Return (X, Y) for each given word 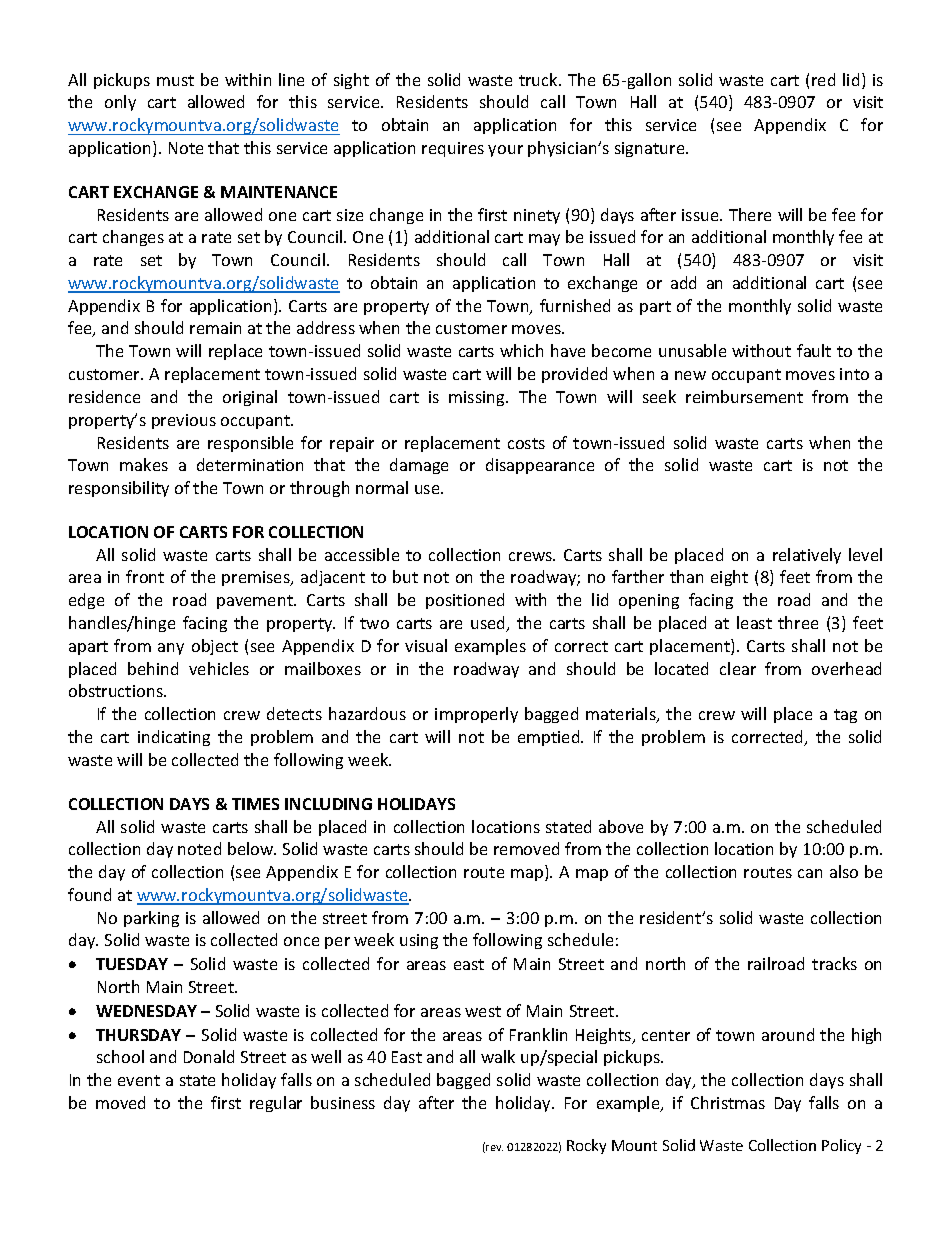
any (171, 649)
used (489, 624)
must (175, 80)
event (139, 1080)
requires (453, 149)
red (823, 79)
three (798, 622)
